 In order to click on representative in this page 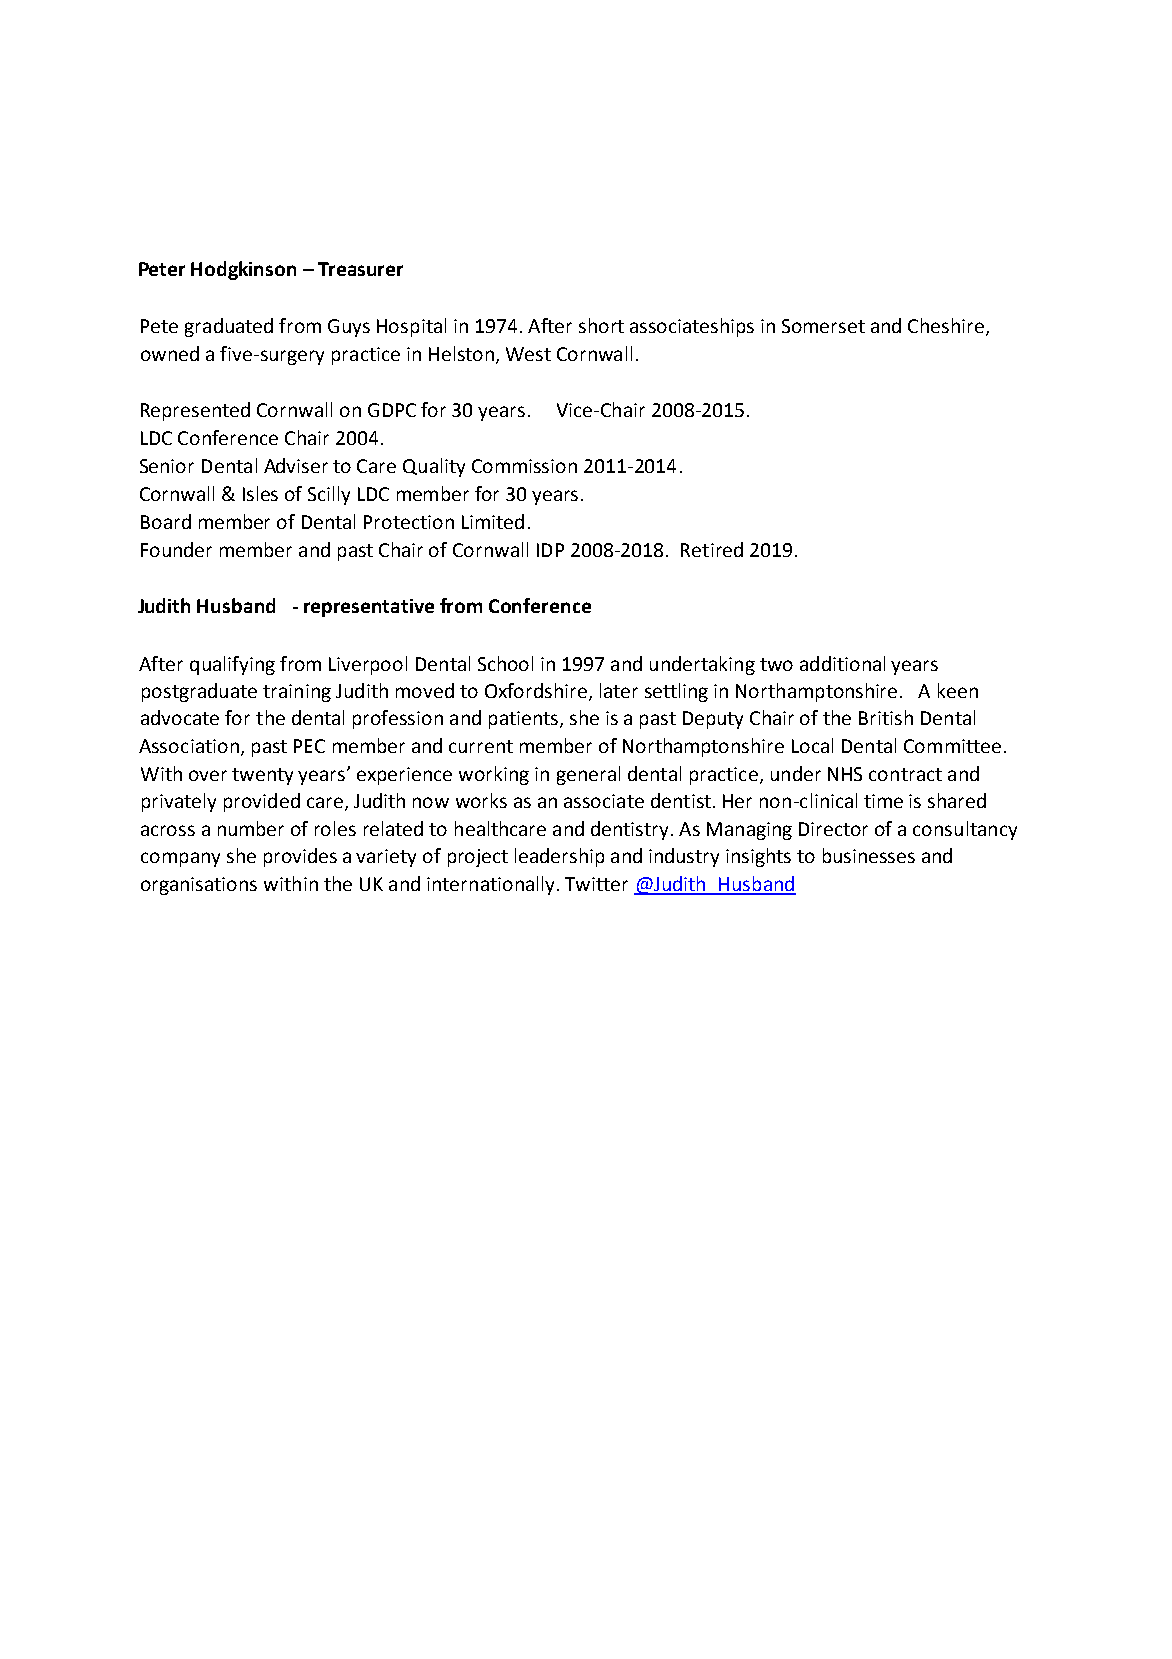, I will do `click(369, 608)`.
